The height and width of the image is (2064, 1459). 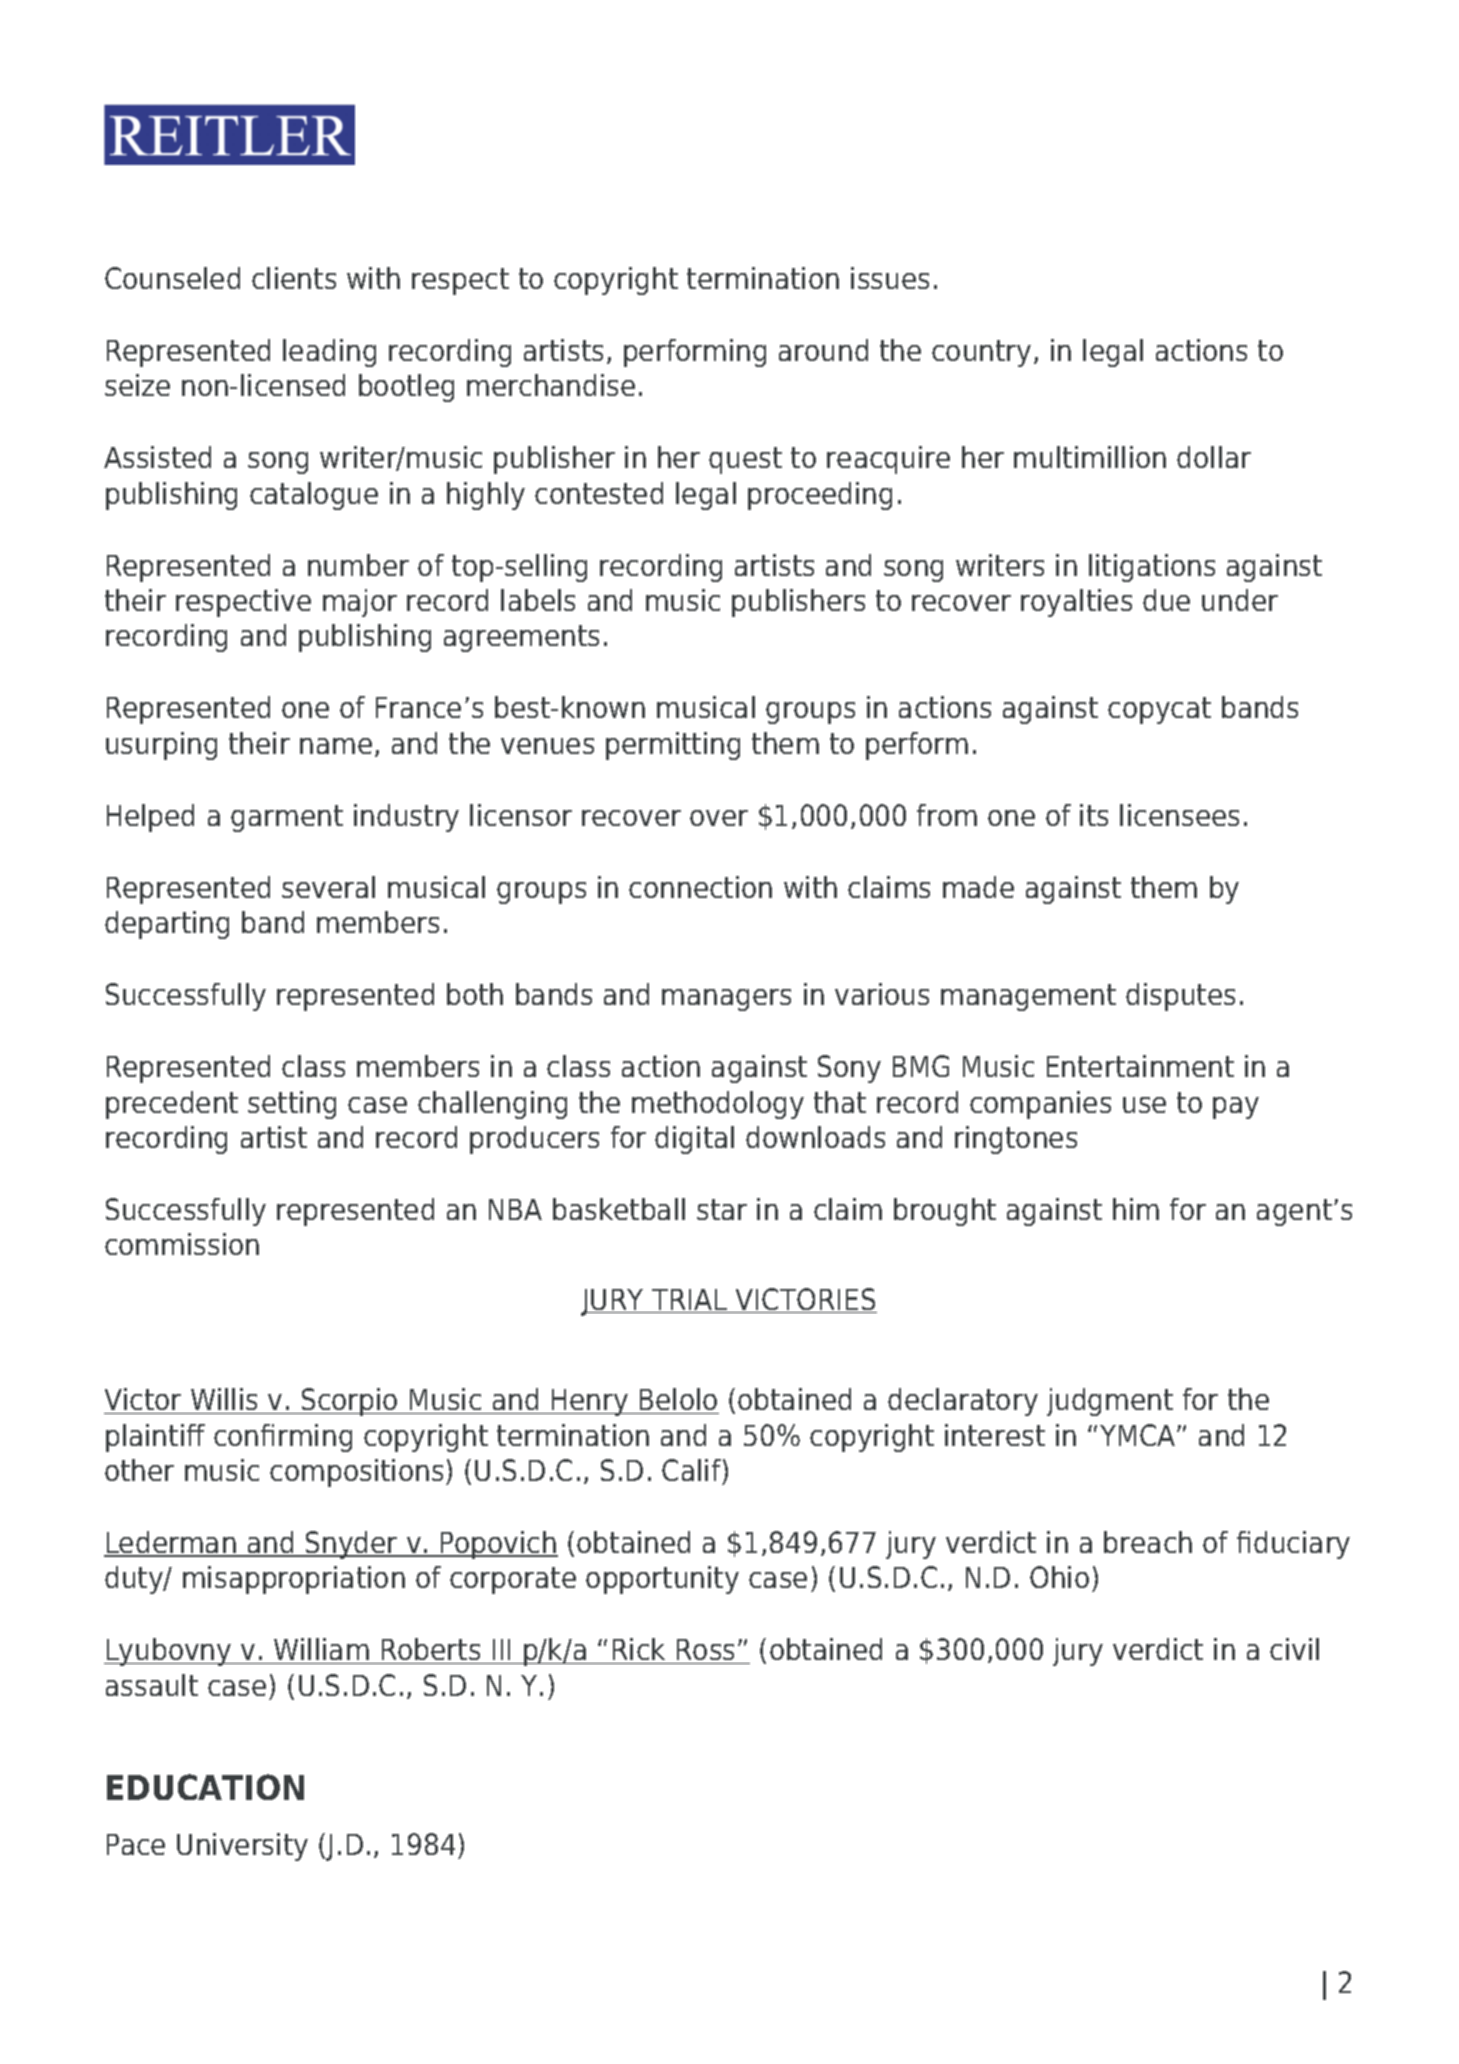 What do you see at coordinates (292, 1105) in the image?
I see `setting` at bounding box center [292, 1105].
